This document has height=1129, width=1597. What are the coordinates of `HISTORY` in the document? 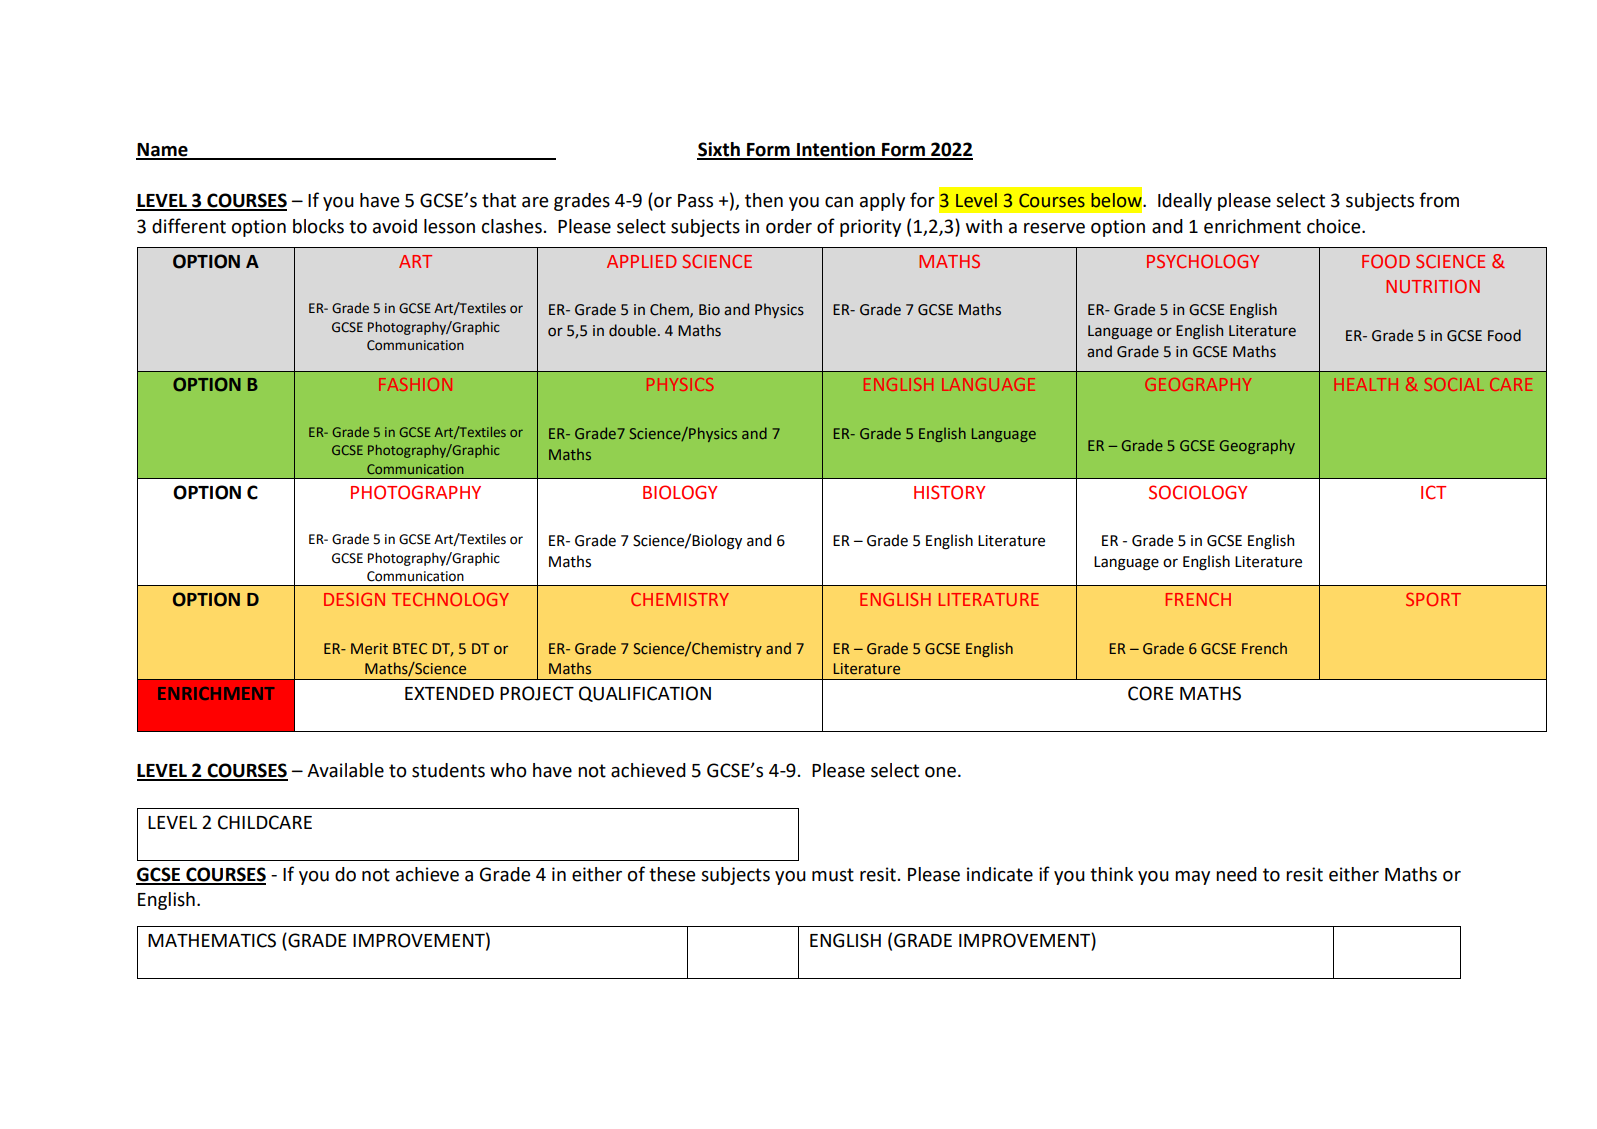 It's located at (949, 492).
